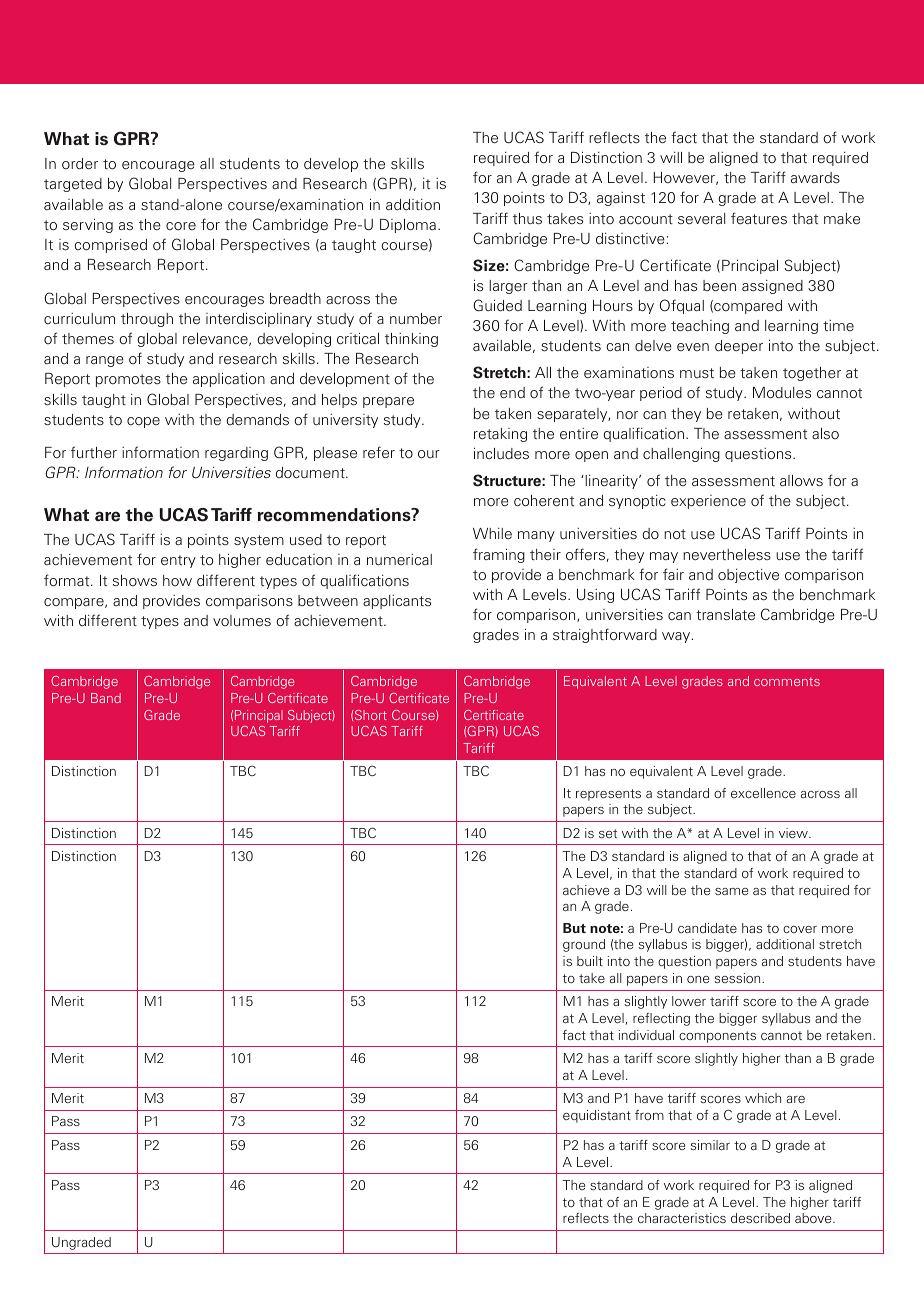 Image resolution: width=924 pixels, height=1308 pixels. What do you see at coordinates (88, 225) in the screenshot?
I see `serving` at bounding box center [88, 225].
